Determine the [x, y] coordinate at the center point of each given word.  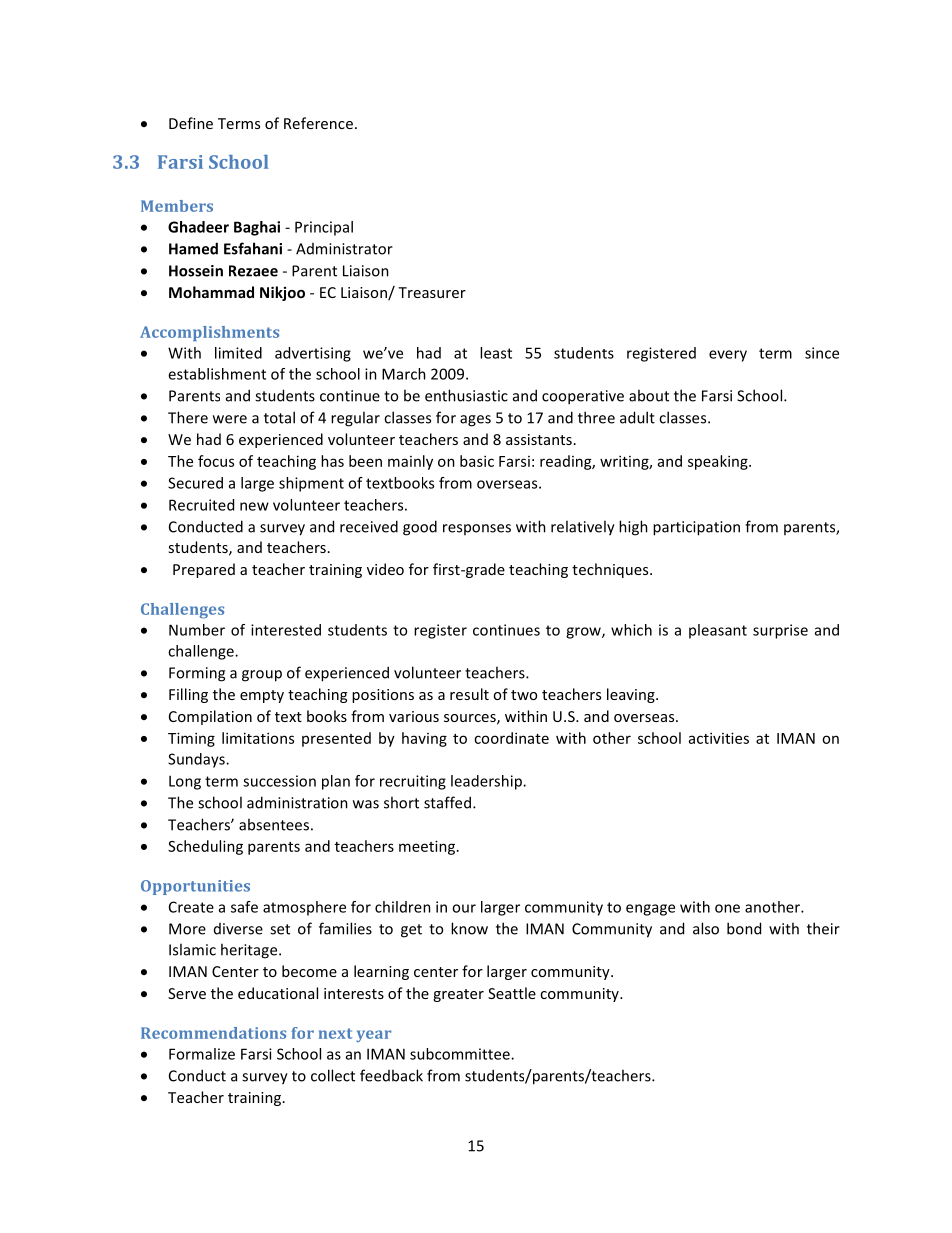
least [496, 353]
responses [477, 529]
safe [244, 907]
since [822, 353]
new [254, 506]
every [728, 356]
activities [719, 738]
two [524, 695]
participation [696, 528]
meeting [427, 847]
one [727, 908]
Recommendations [213, 1033]
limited [238, 353]
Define [191, 123]
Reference [318, 123]
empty [262, 696]
